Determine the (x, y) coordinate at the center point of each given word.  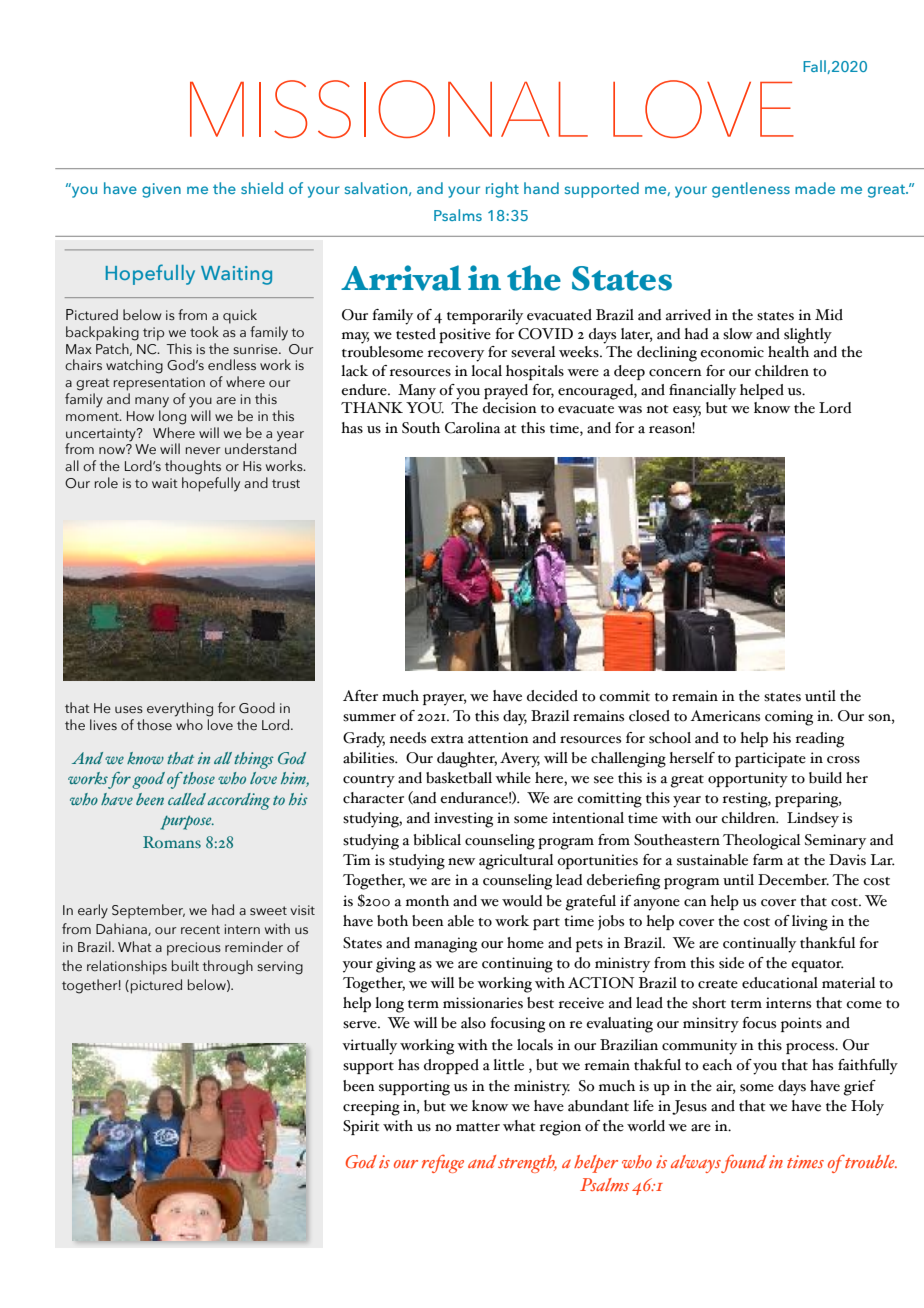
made (815, 188)
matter (478, 1127)
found (744, 1163)
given (161, 190)
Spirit (361, 1127)
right (502, 190)
